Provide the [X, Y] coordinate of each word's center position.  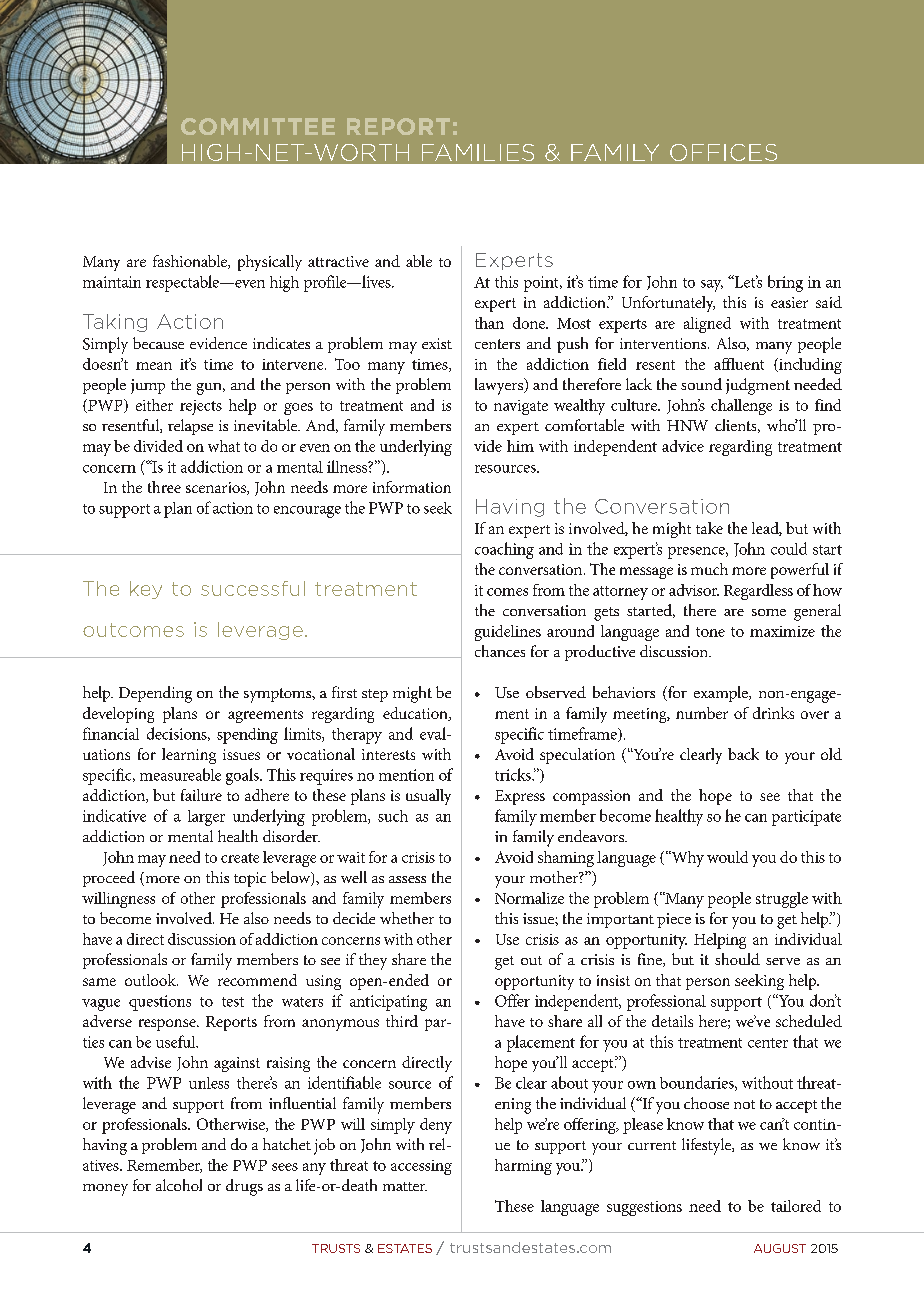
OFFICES [723, 152]
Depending [155, 694]
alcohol [179, 1185]
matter [405, 1186]
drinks [773, 713]
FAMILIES [478, 152]
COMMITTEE [258, 126]
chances [500, 651]
